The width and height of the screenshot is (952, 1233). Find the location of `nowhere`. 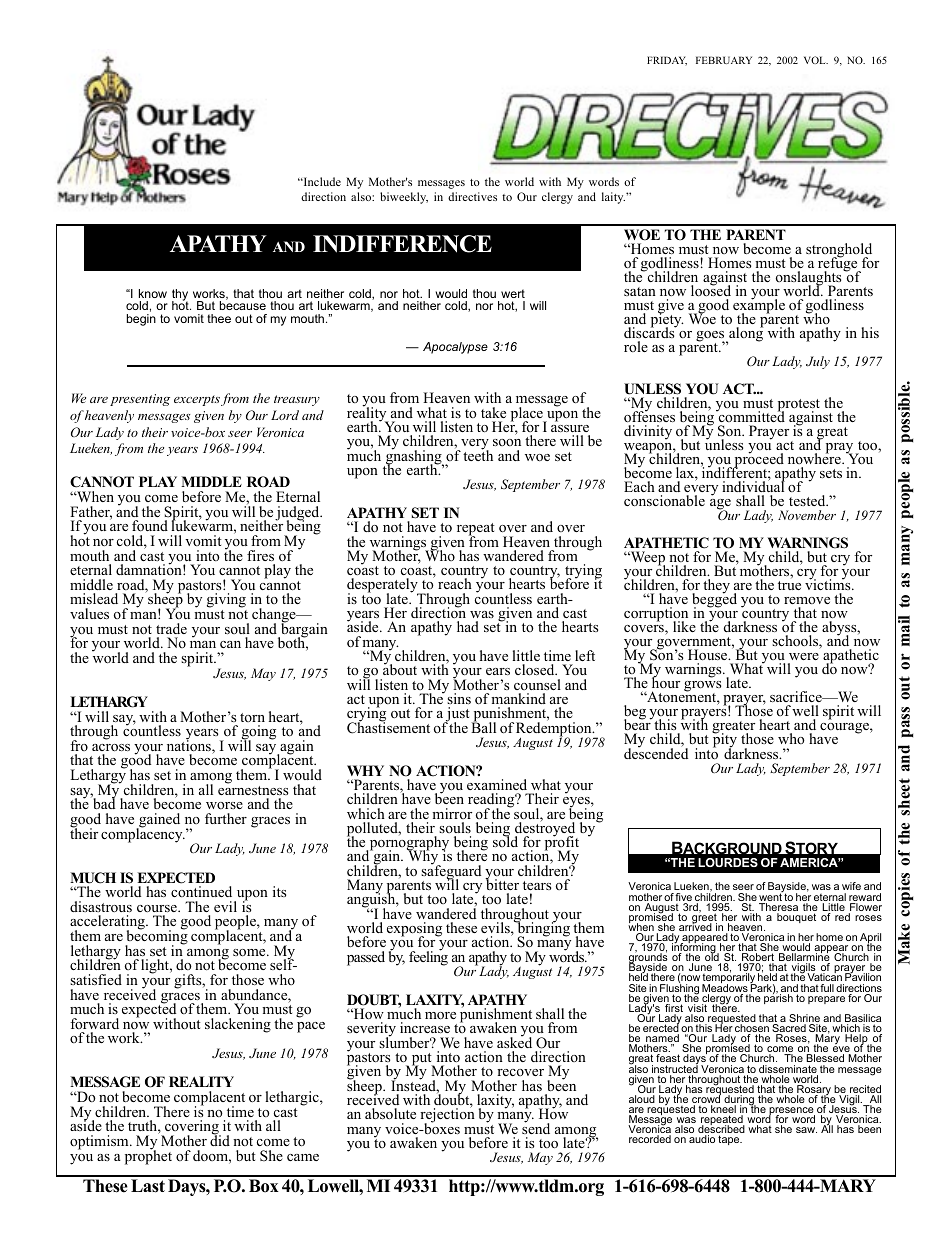

nowhere is located at coordinates (815, 458).
